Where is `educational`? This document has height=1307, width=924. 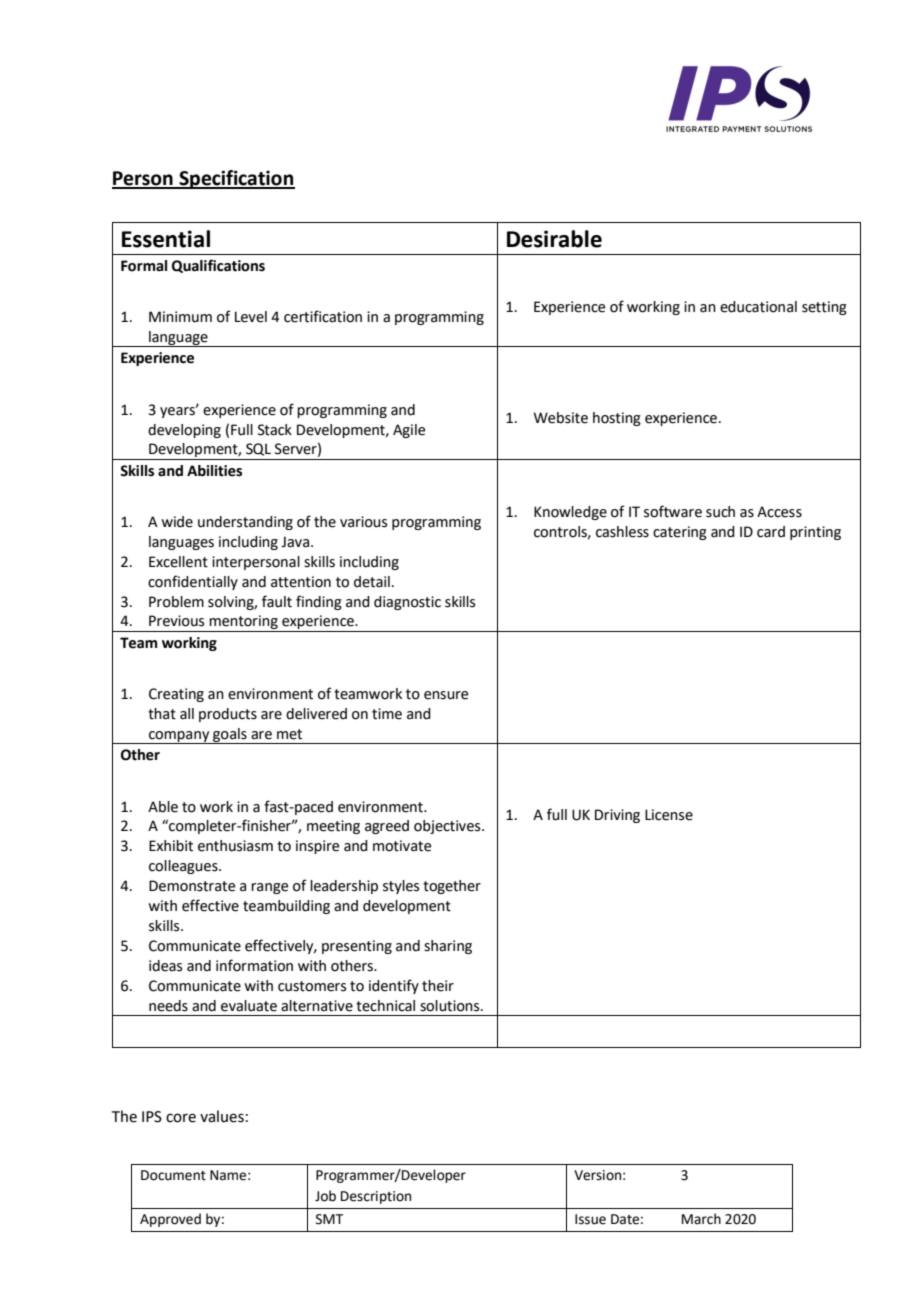 educational is located at coordinates (758, 307).
